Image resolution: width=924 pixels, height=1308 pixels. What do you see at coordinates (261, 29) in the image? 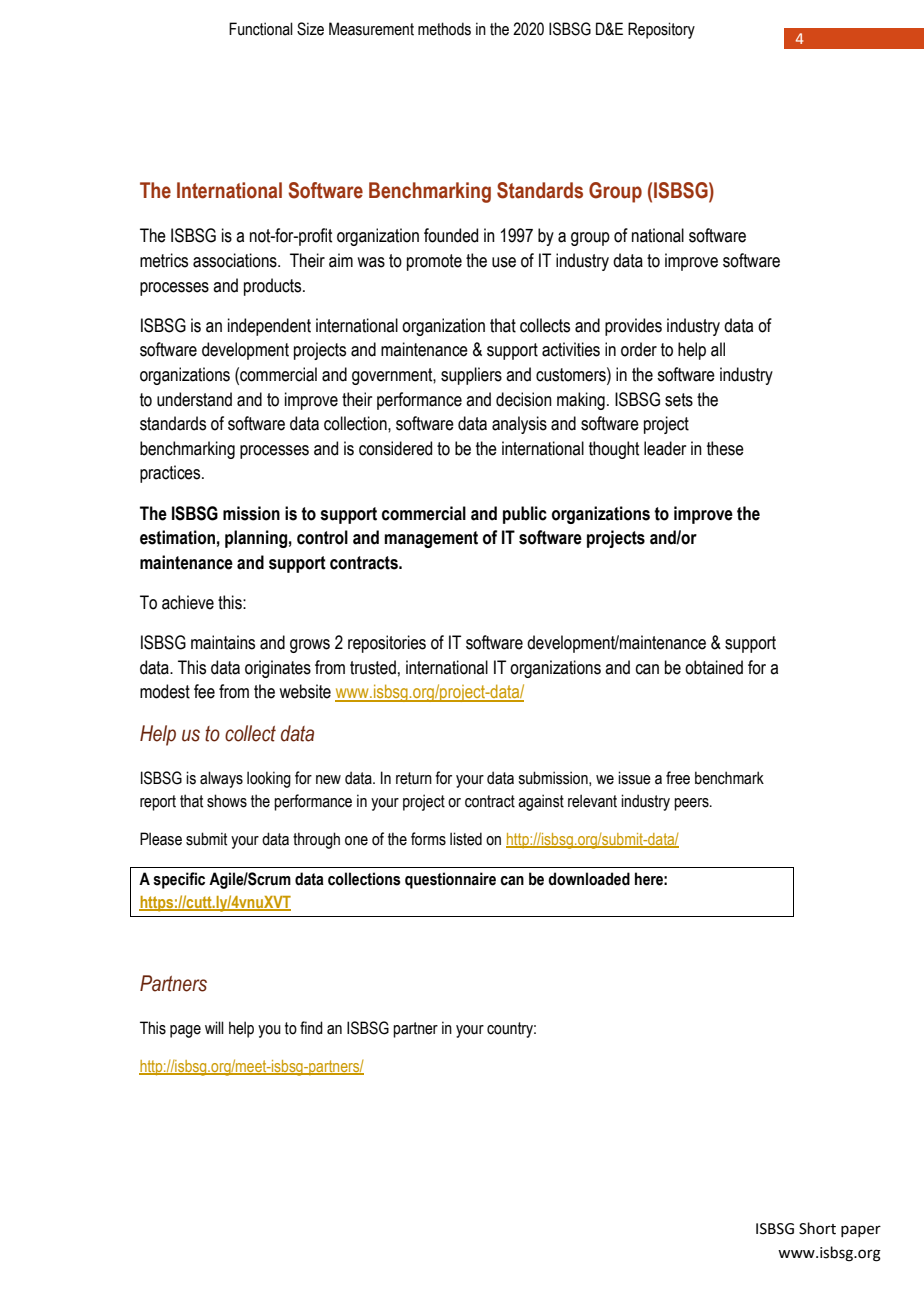
I see `Functional` at bounding box center [261, 29].
